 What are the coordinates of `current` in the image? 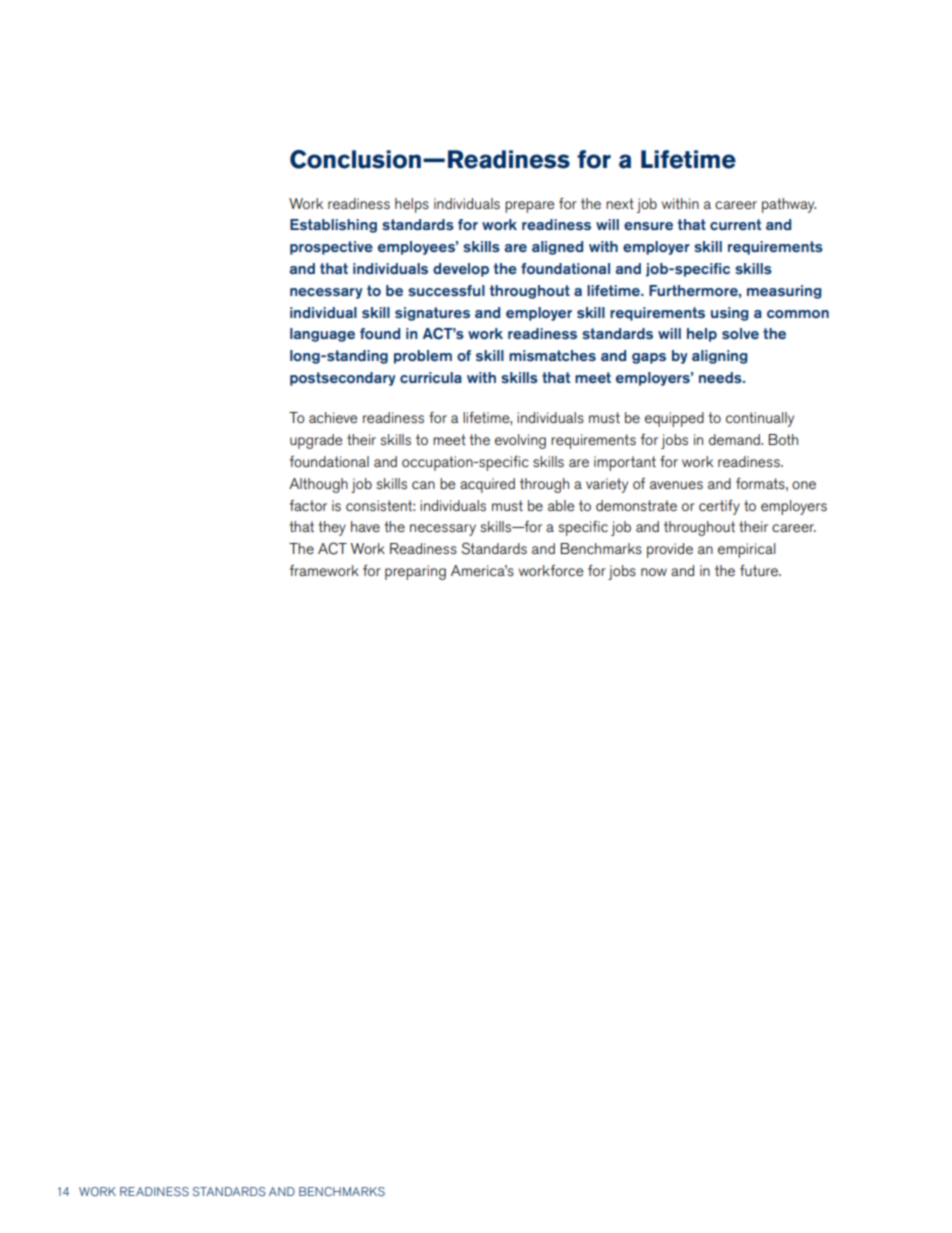 It's located at (735, 224).
